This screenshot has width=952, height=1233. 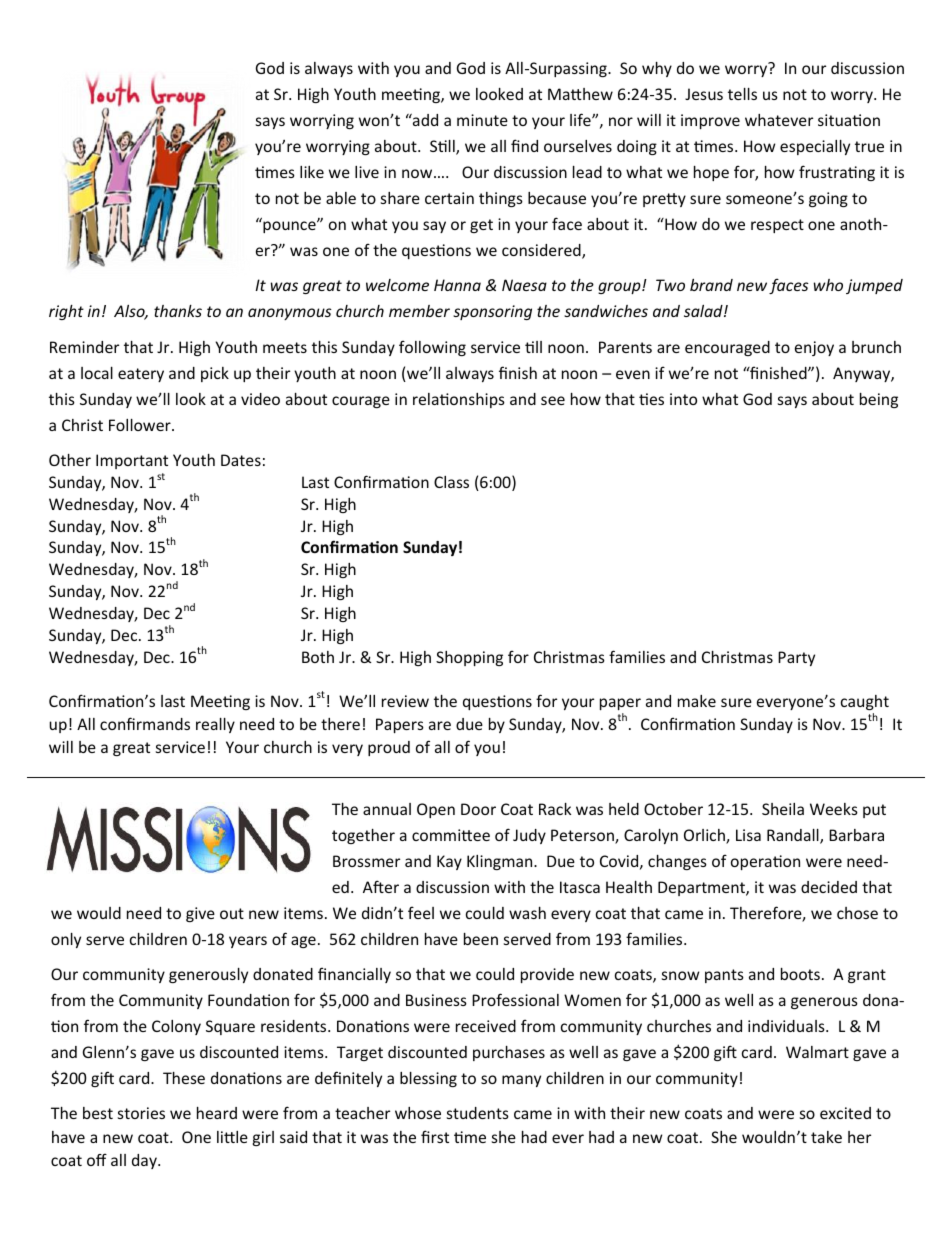 I want to click on like, so click(x=312, y=172).
